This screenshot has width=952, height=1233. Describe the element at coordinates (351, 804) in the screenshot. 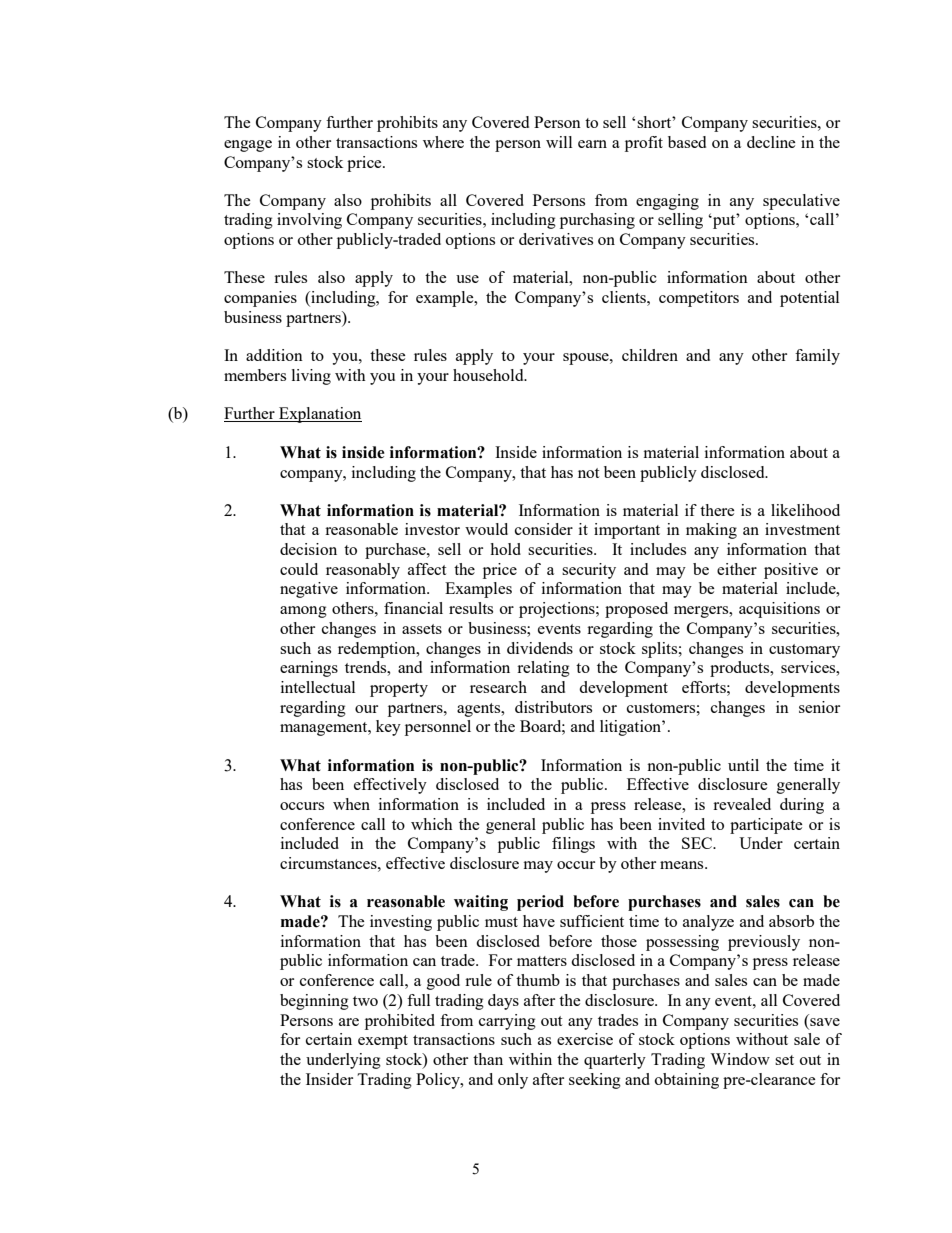

I see `when` at that location.
